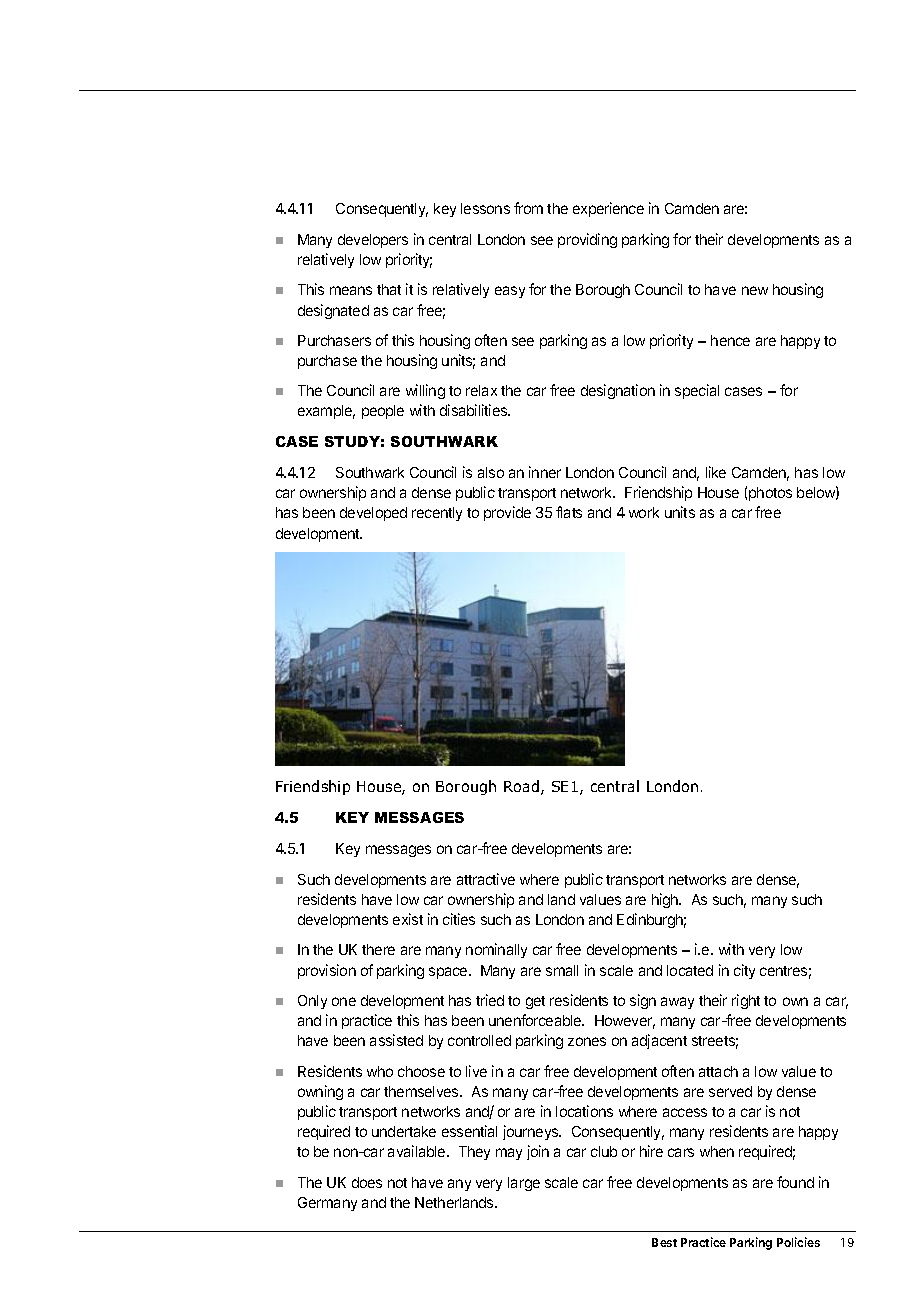 The height and width of the screenshot is (1308, 924). I want to click on photos, so click(770, 494).
